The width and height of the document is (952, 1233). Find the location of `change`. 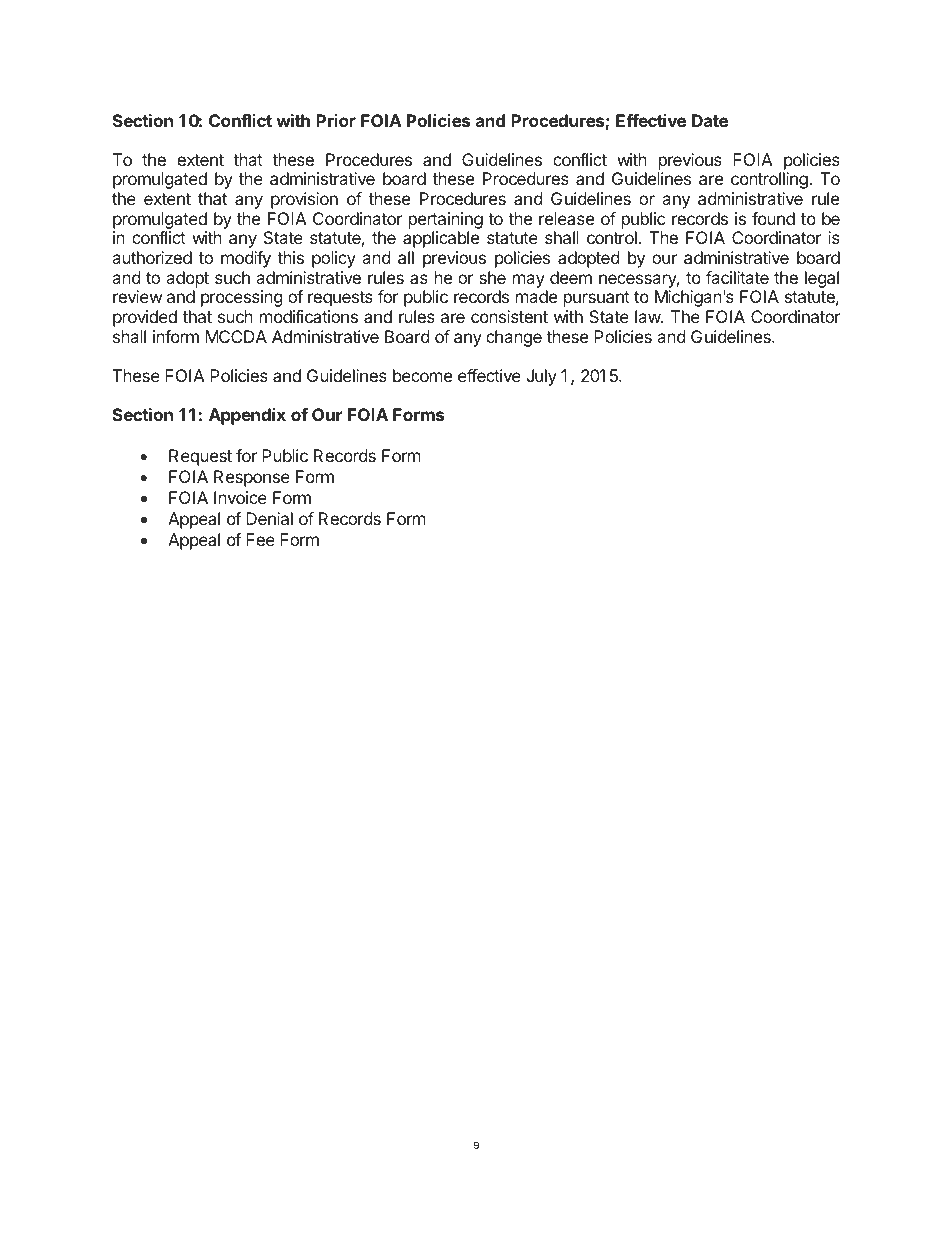

change is located at coordinates (514, 338).
